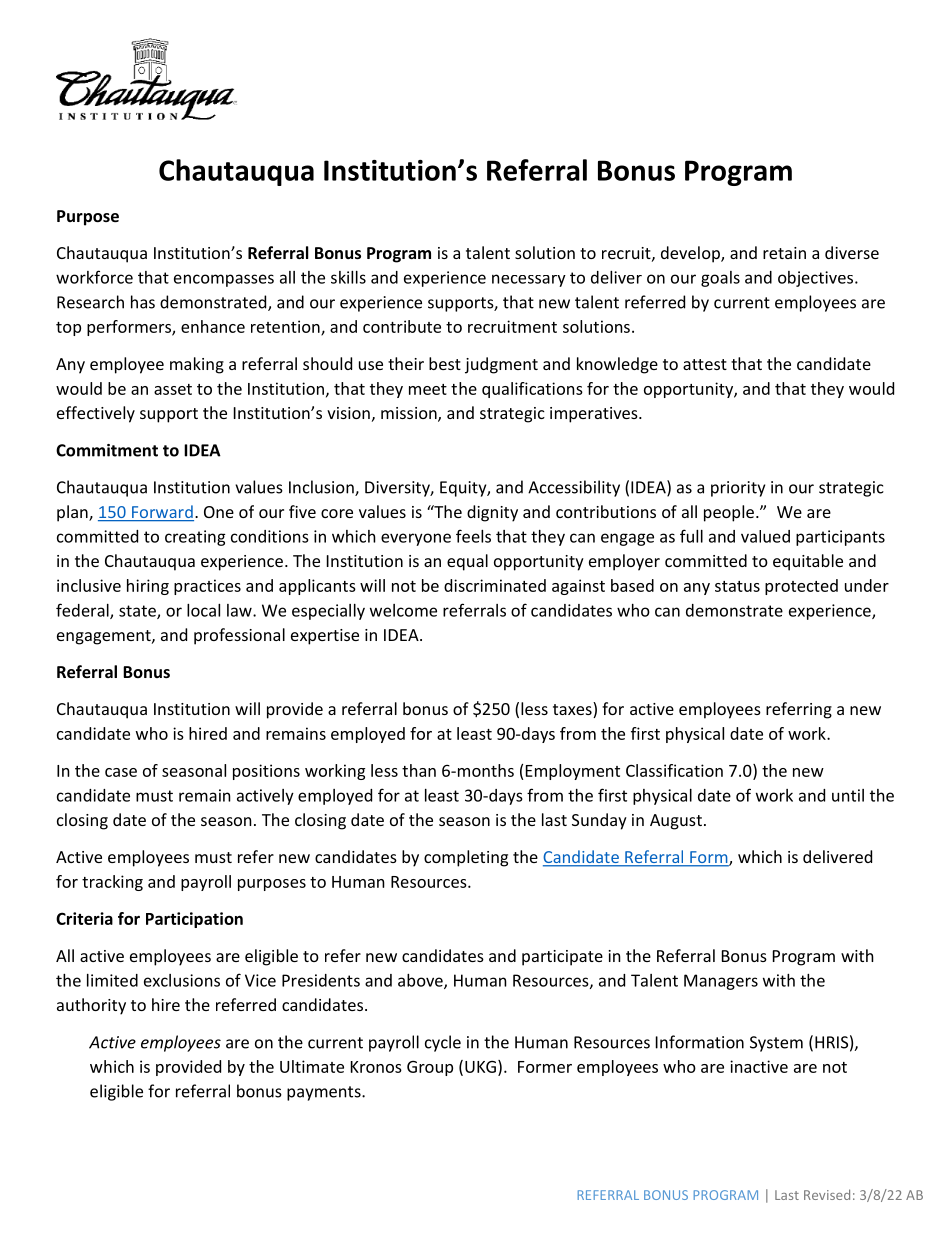 This document has height=1233, width=952. Describe the element at coordinates (430, 1068) in the document. I see `Group` at that location.
